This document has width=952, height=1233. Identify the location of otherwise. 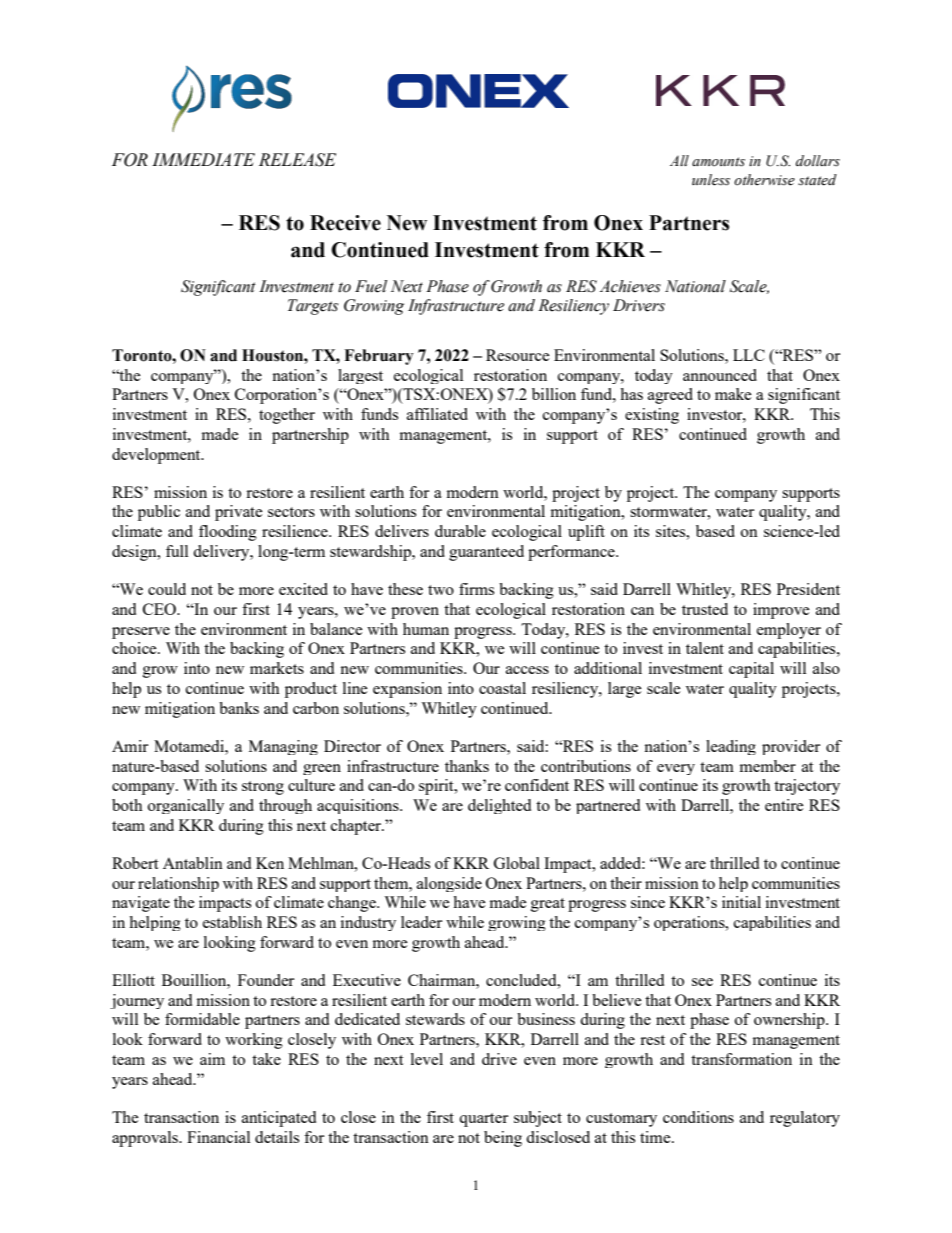
(764, 180).
